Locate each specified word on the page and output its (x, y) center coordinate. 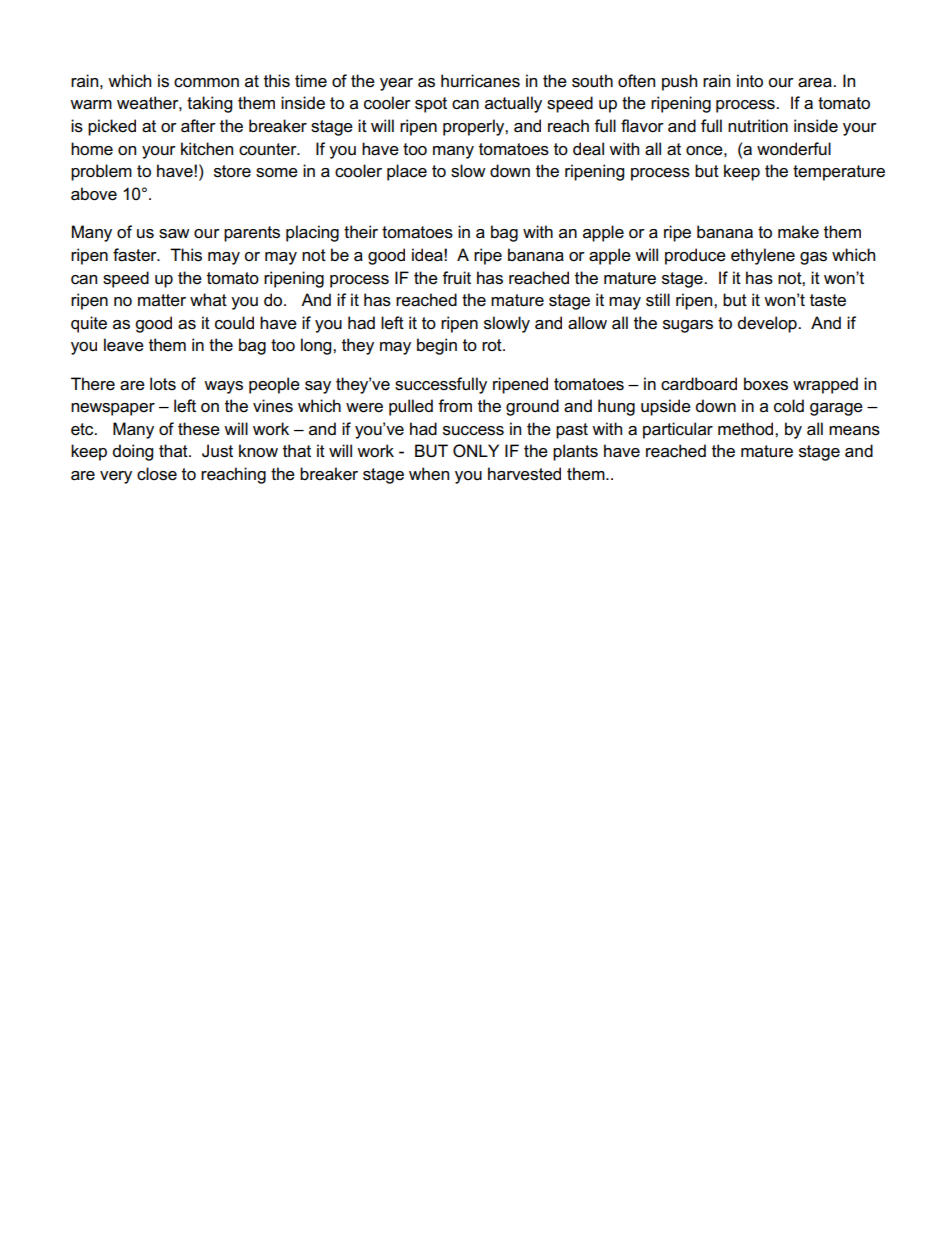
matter (162, 300)
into (750, 81)
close (157, 474)
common (206, 83)
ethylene (763, 256)
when (429, 474)
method (747, 429)
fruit (456, 277)
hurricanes (480, 81)
